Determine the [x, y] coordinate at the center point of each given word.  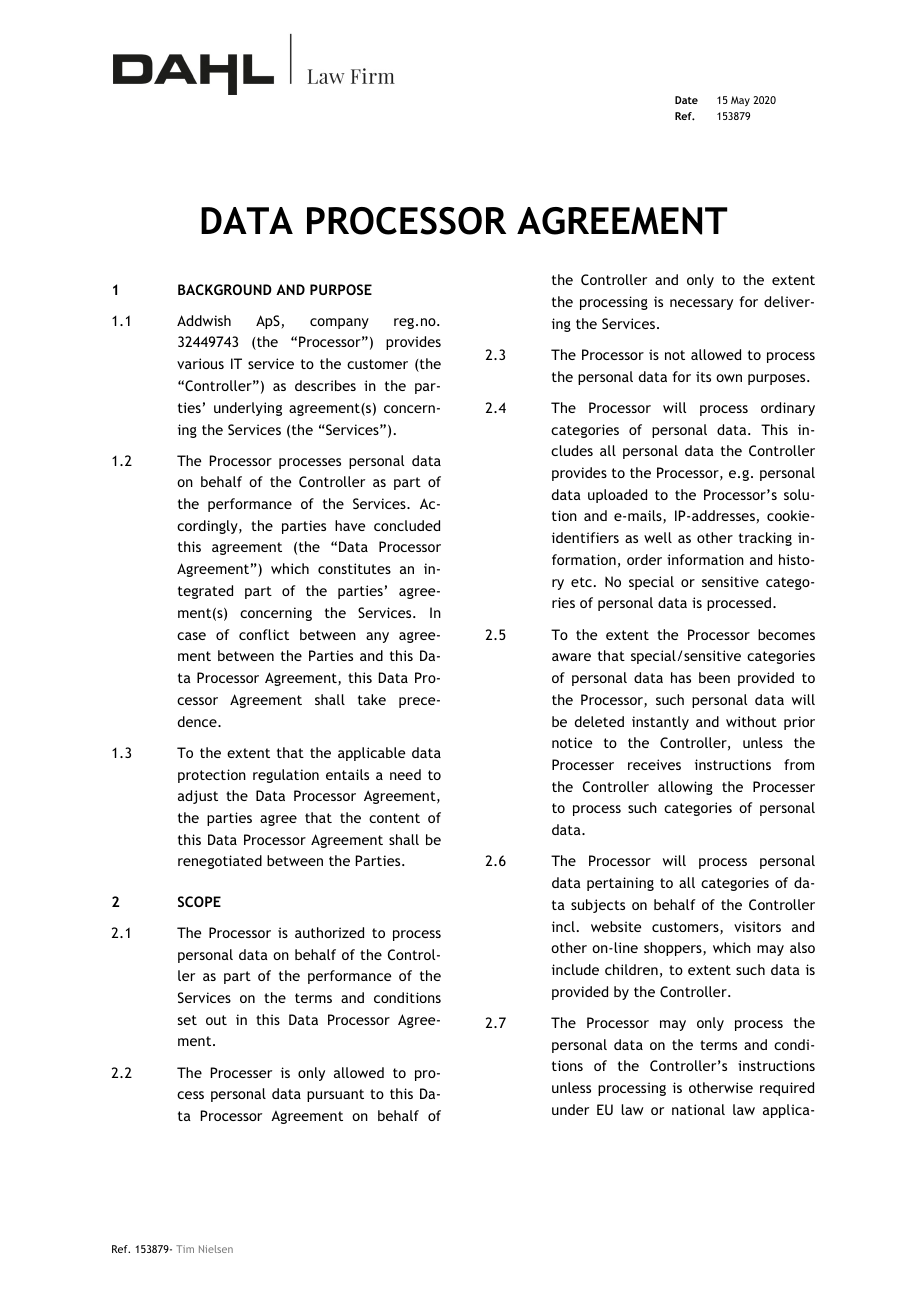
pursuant [335, 1095]
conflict [264, 634]
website [616, 926]
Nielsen [216, 1249]
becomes [786, 634]
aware [571, 657]
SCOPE [199, 901]
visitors [757, 926]
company [339, 323]
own [729, 378]
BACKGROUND [225, 289]
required [787, 1089]
